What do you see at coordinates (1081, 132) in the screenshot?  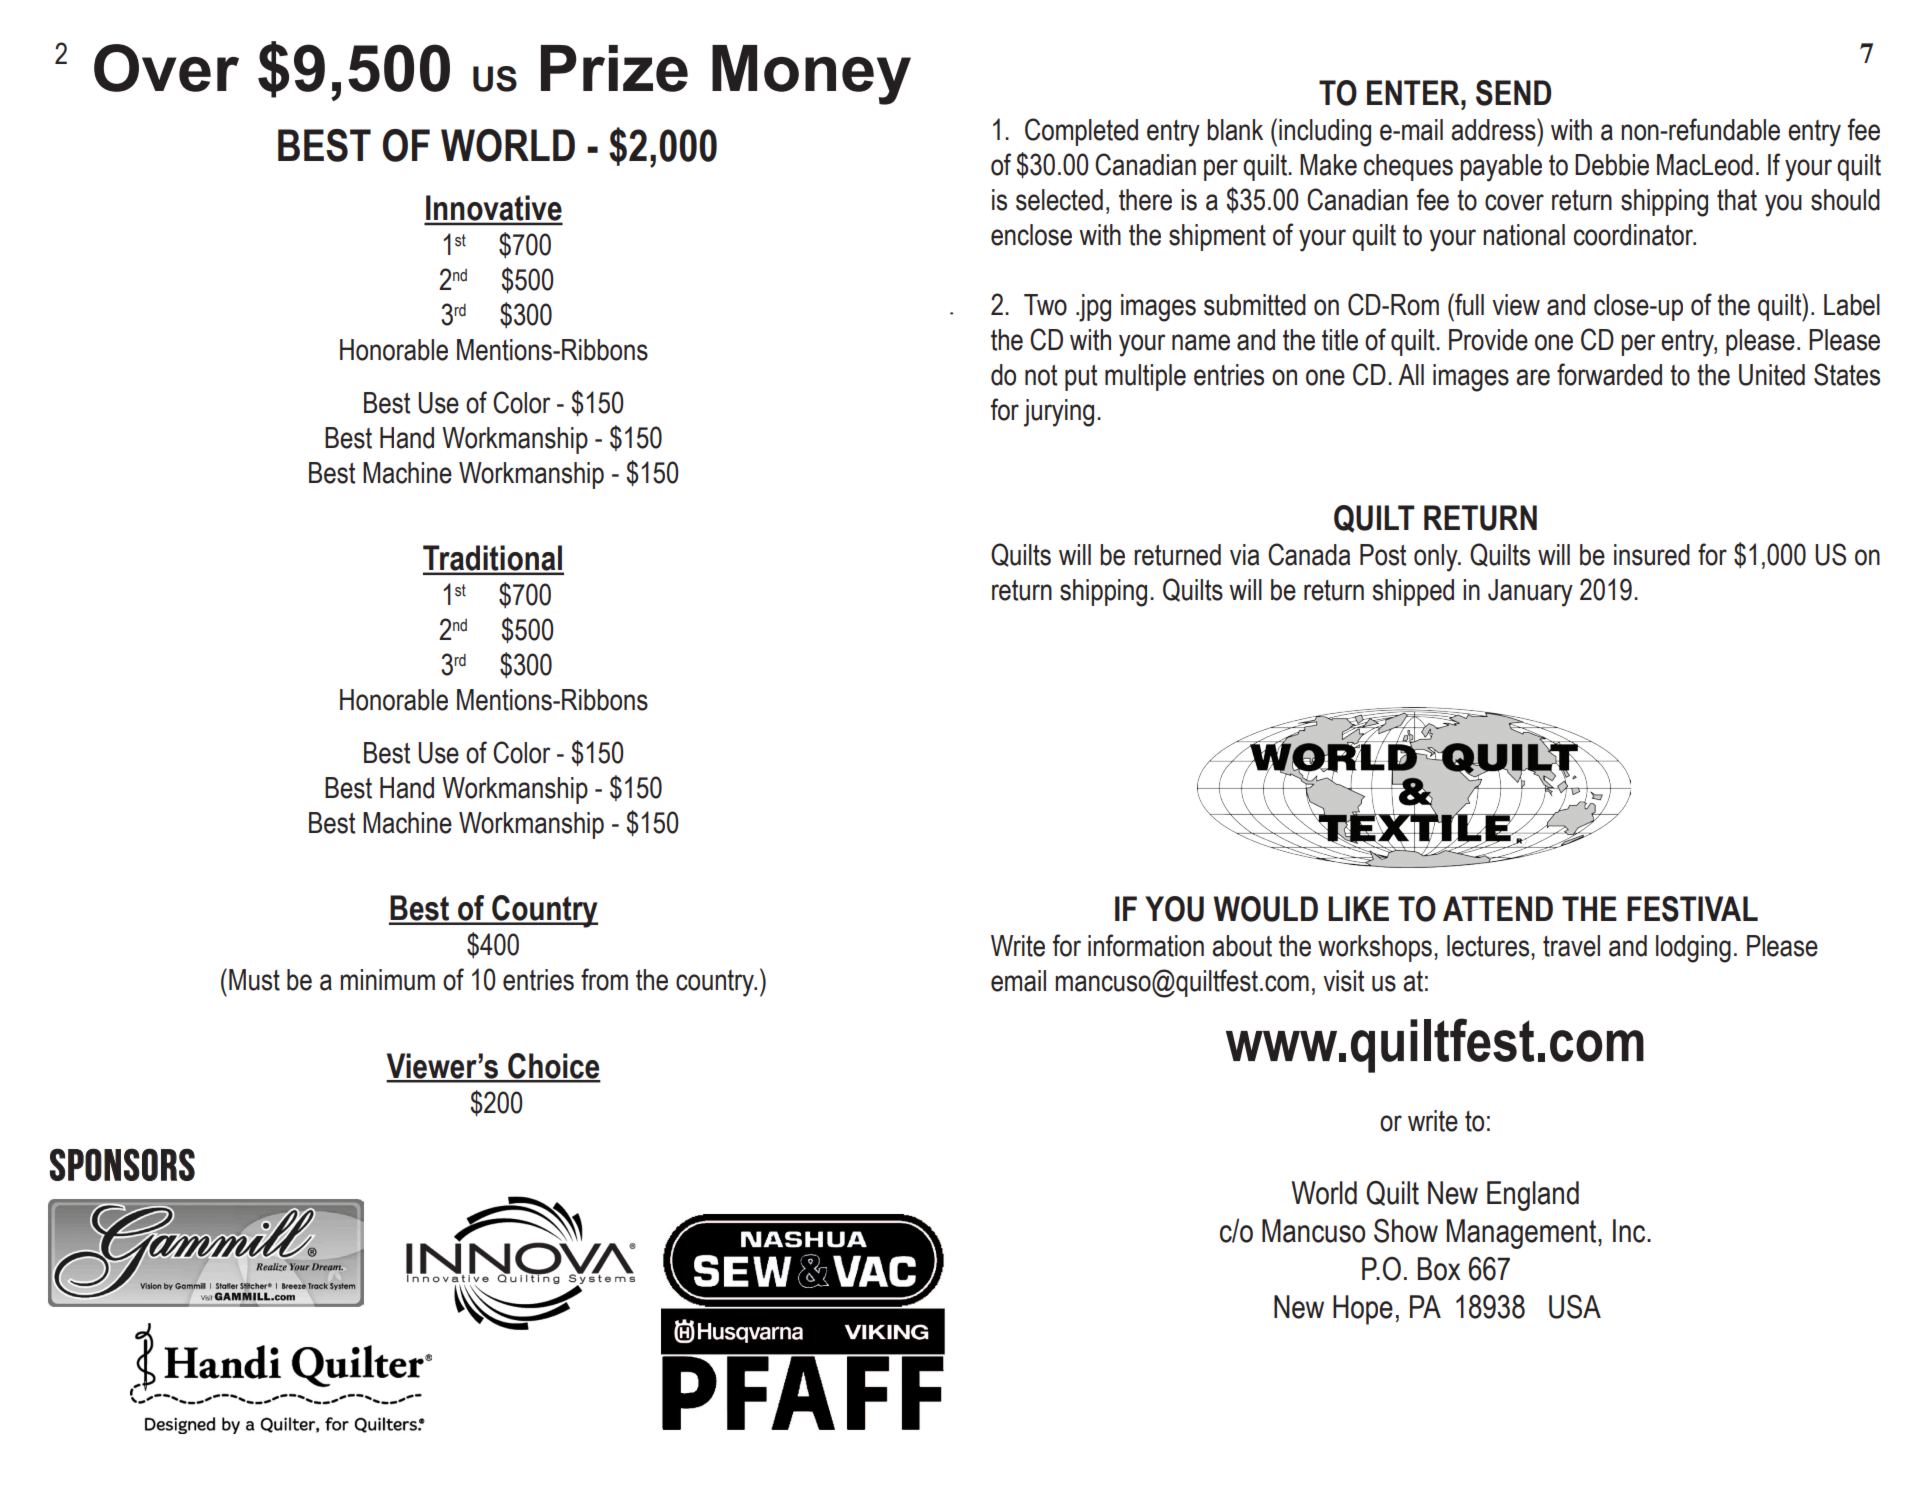 I see `Completed` at bounding box center [1081, 132].
